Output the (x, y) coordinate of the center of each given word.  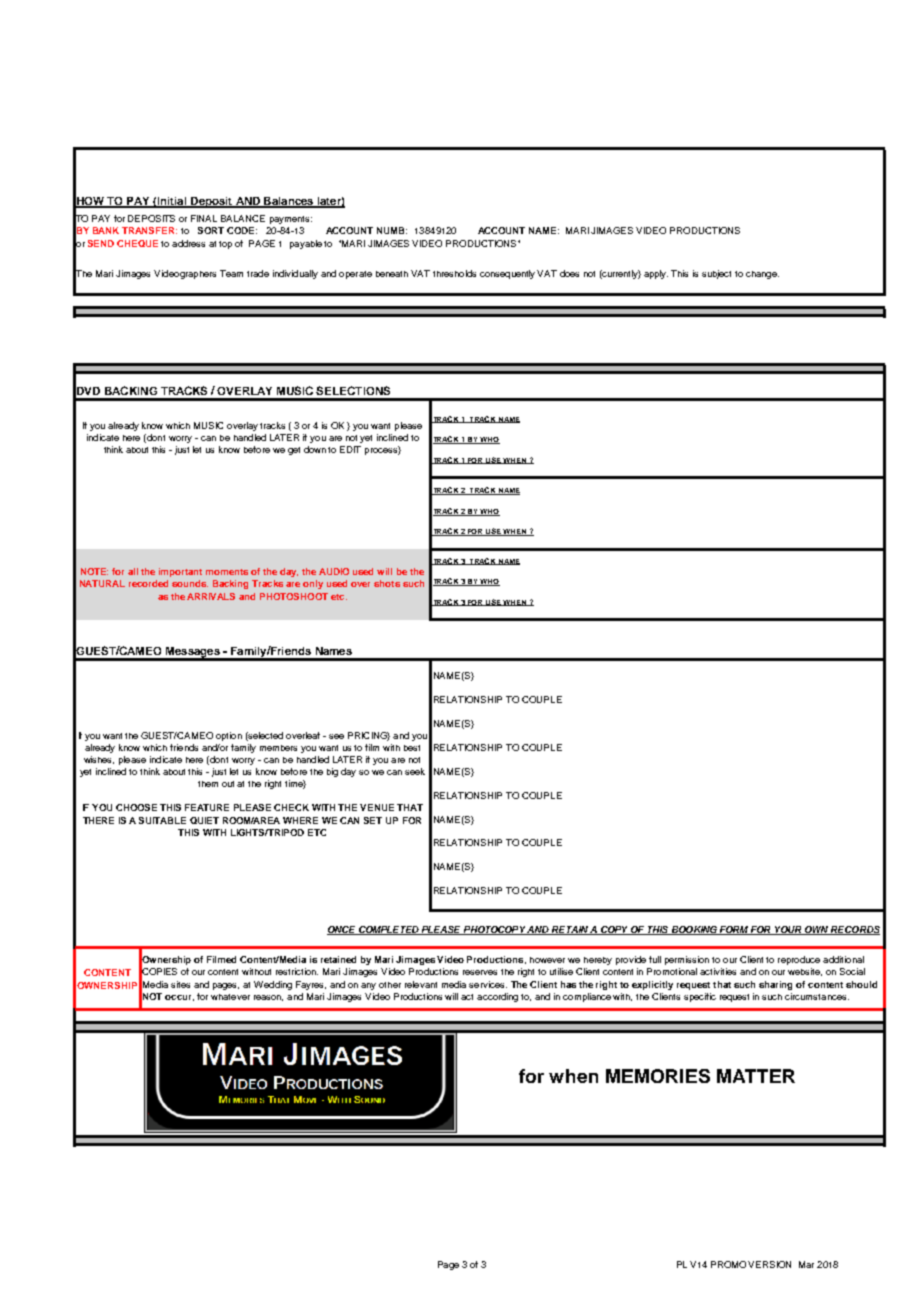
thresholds (454, 273)
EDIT (350, 449)
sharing (775, 985)
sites (180, 984)
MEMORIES (658, 1076)
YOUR (788, 930)
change (762, 275)
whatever (230, 997)
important (180, 572)
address (188, 243)
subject (716, 274)
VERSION (769, 1264)
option (229, 736)
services (488, 984)
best (412, 748)
